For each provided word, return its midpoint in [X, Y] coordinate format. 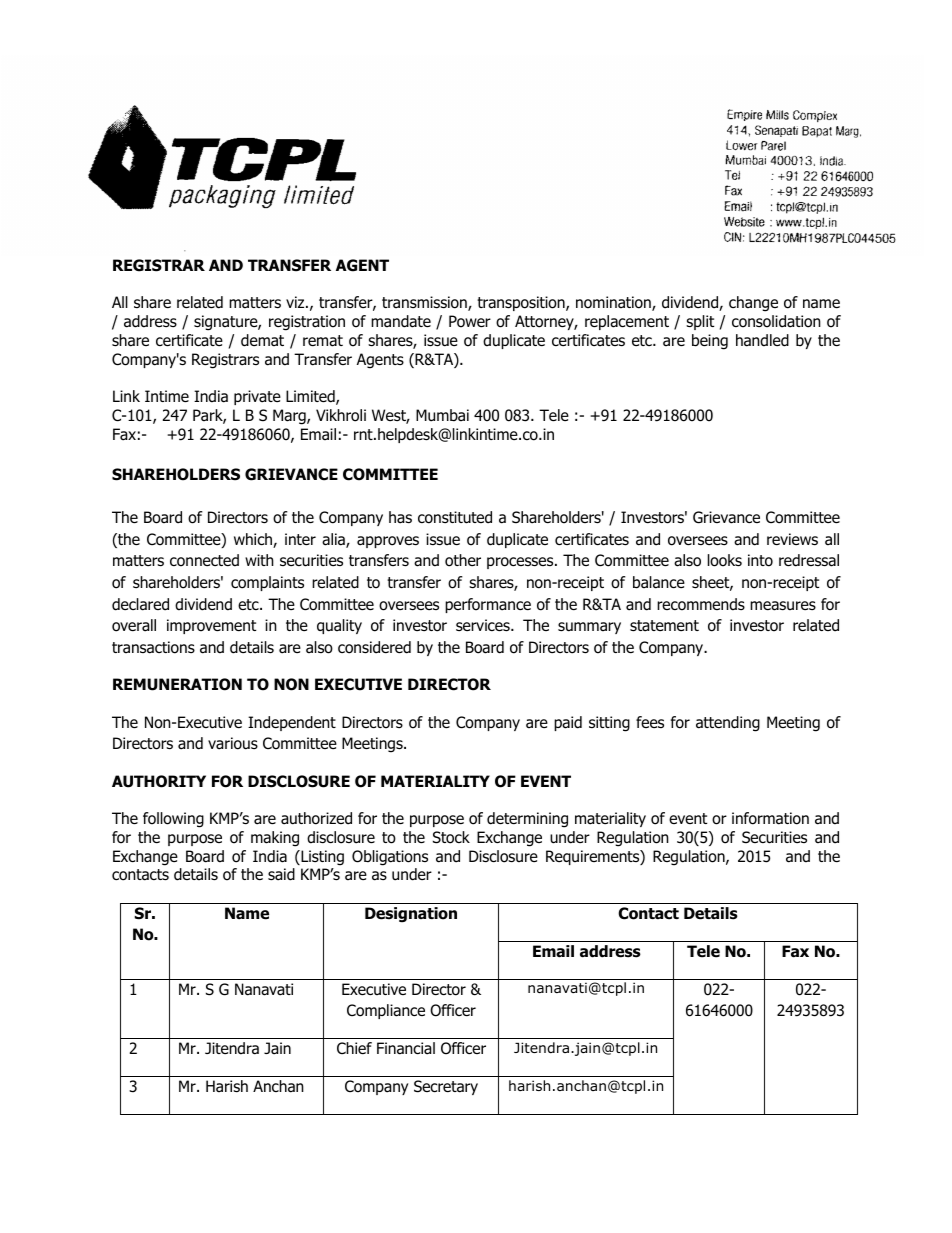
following [173, 820]
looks [725, 560]
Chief [354, 1048]
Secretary [446, 1087]
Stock [451, 837]
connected [204, 560]
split [700, 322]
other [463, 560]
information [770, 818]
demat [262, 340]
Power [470, 321]
